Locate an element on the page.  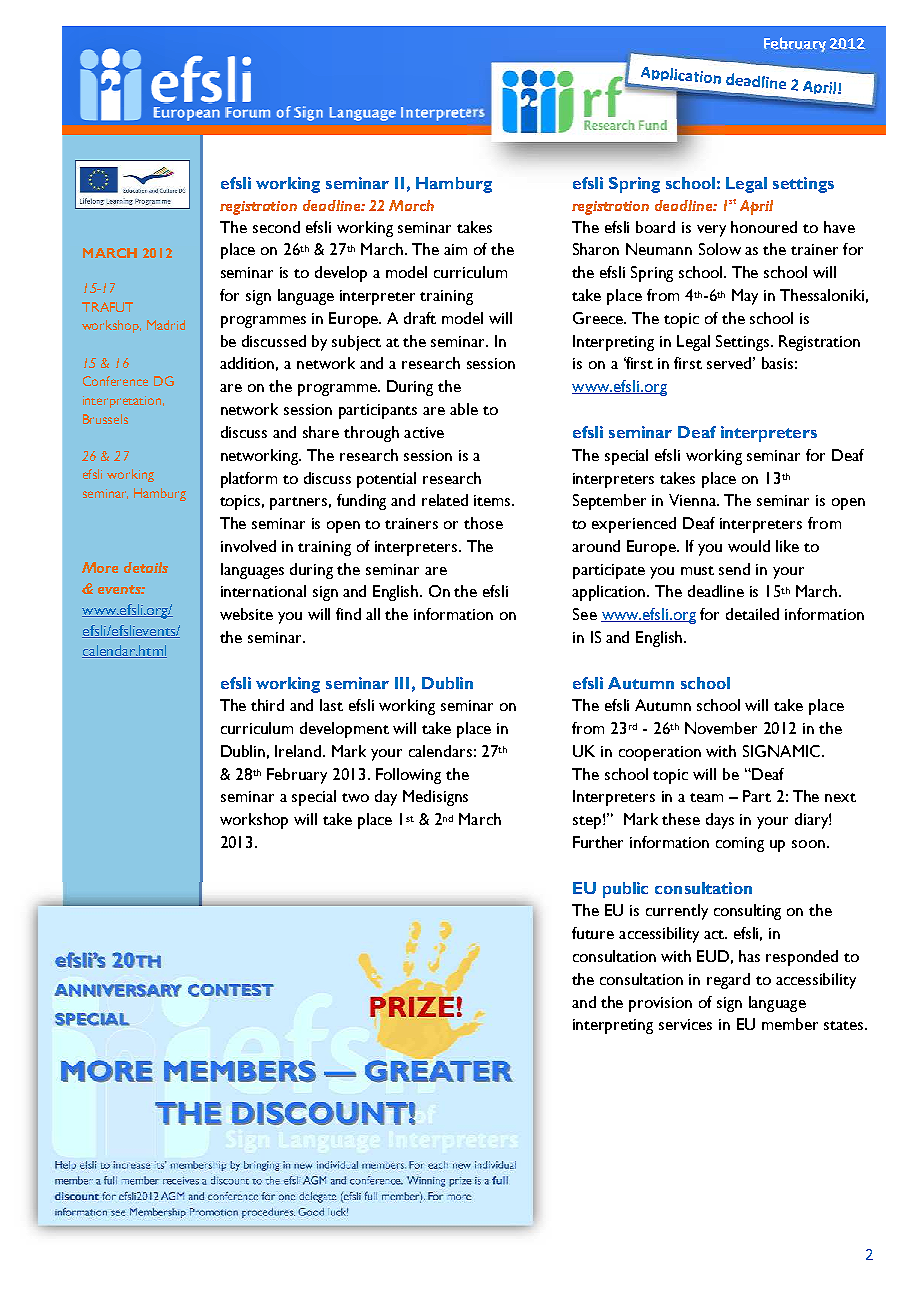
aim is located at coordinates (455, 249).
